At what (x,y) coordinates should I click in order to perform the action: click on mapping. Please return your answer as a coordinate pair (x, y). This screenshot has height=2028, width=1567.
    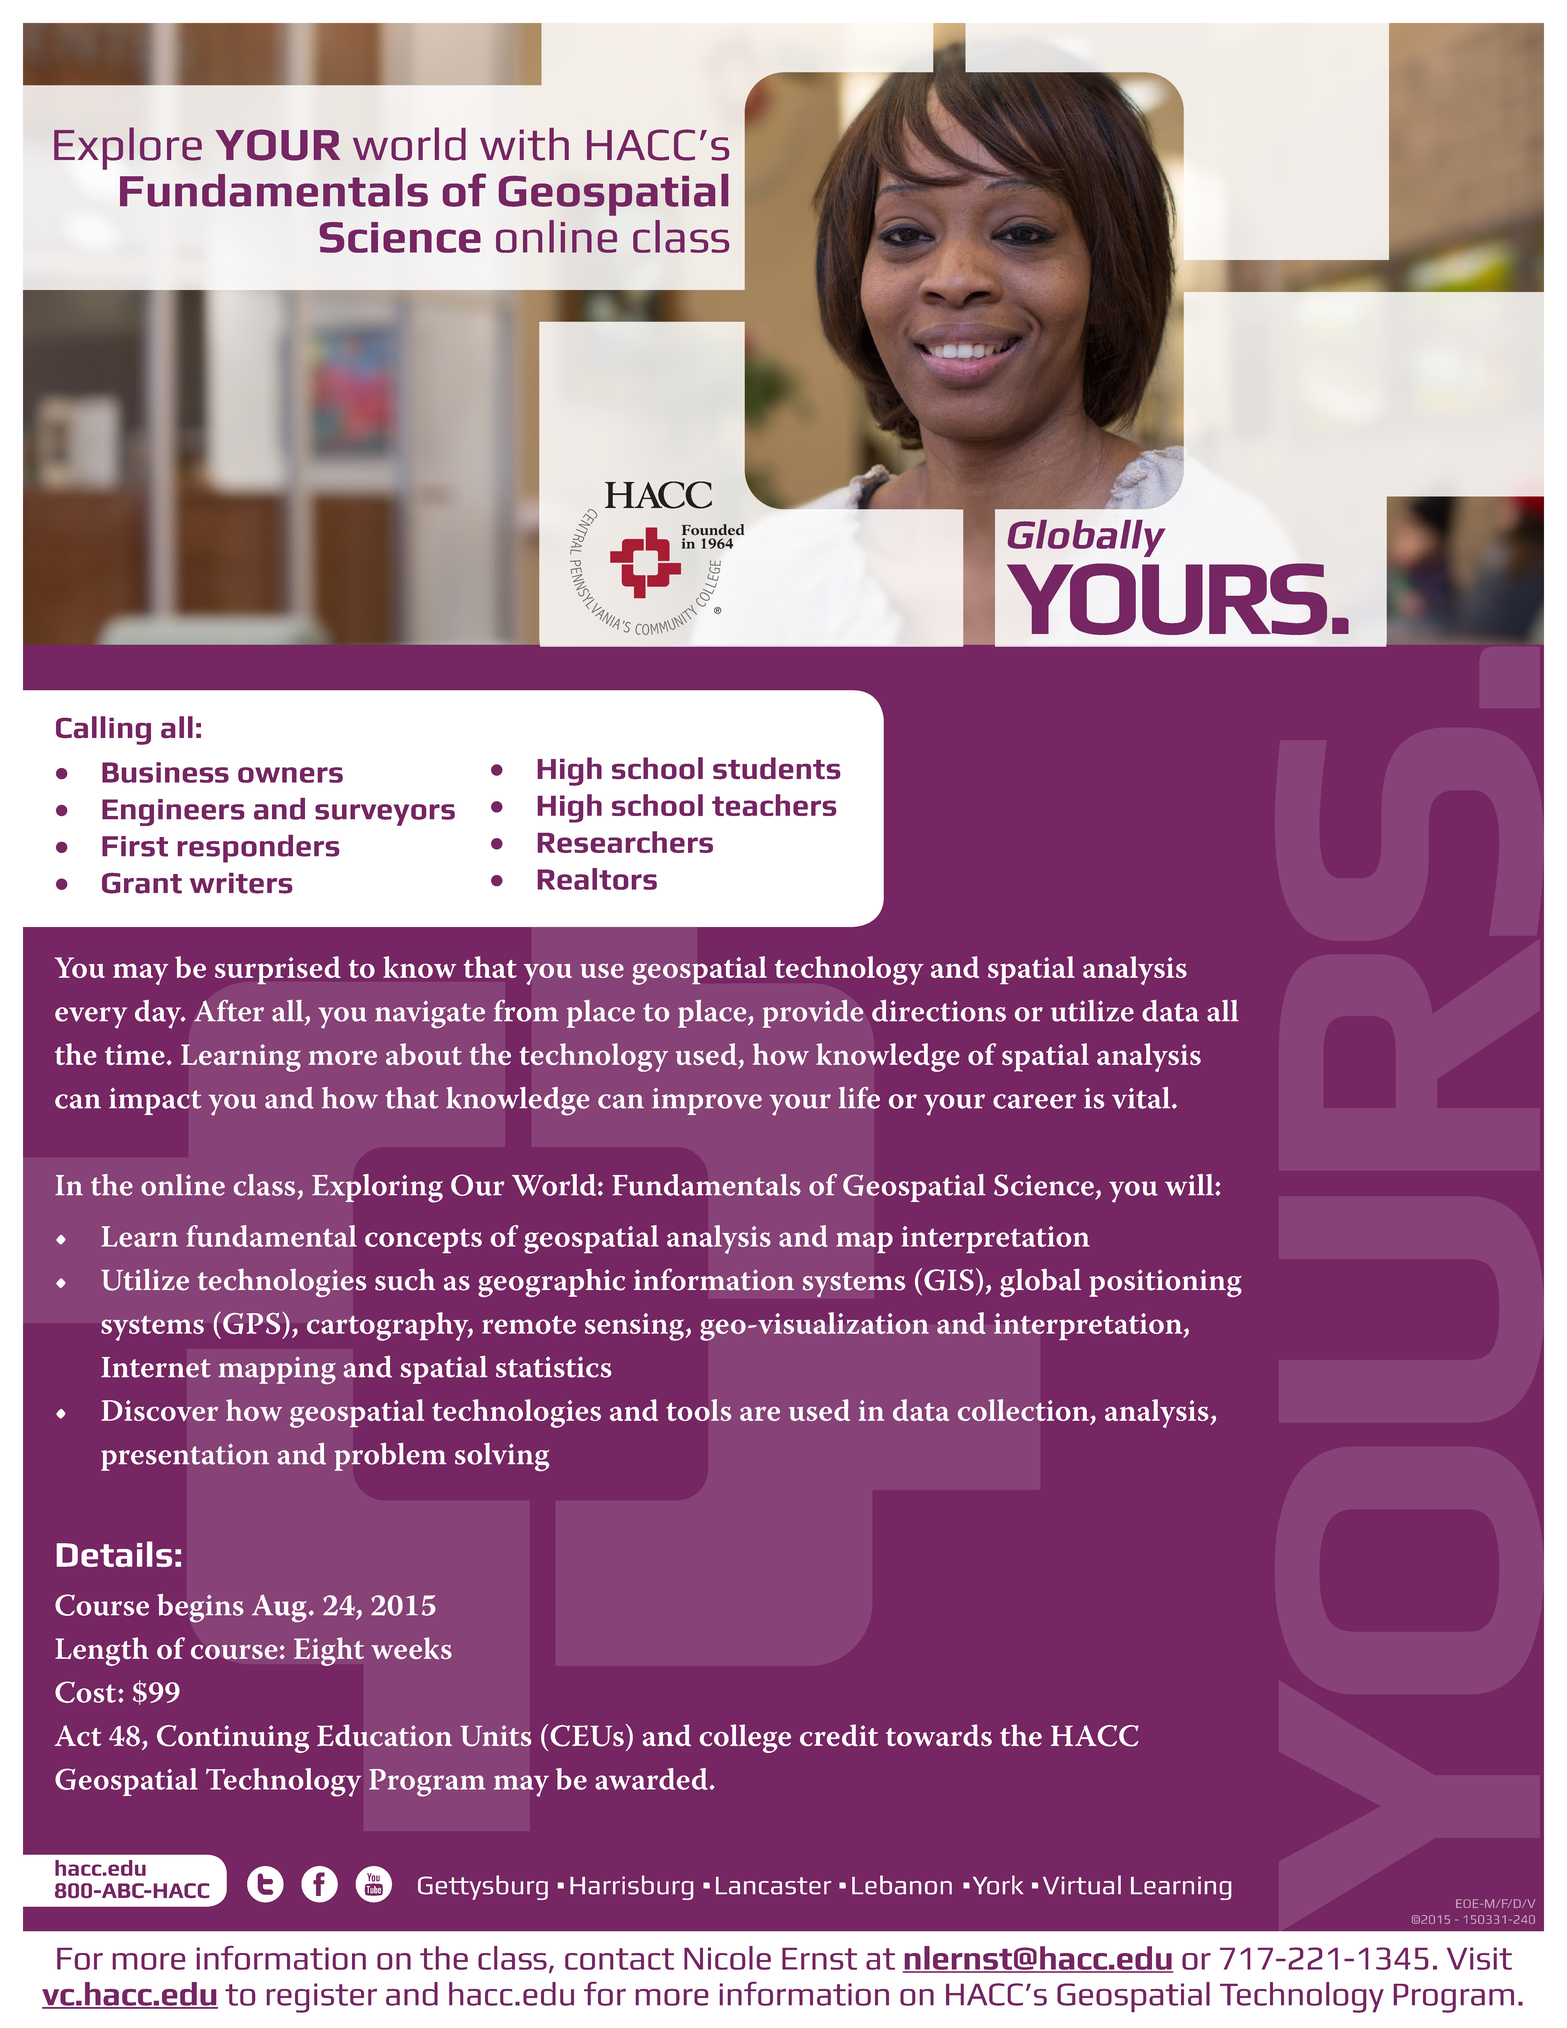
    Looking at the image, I should click on (277, 1370).
